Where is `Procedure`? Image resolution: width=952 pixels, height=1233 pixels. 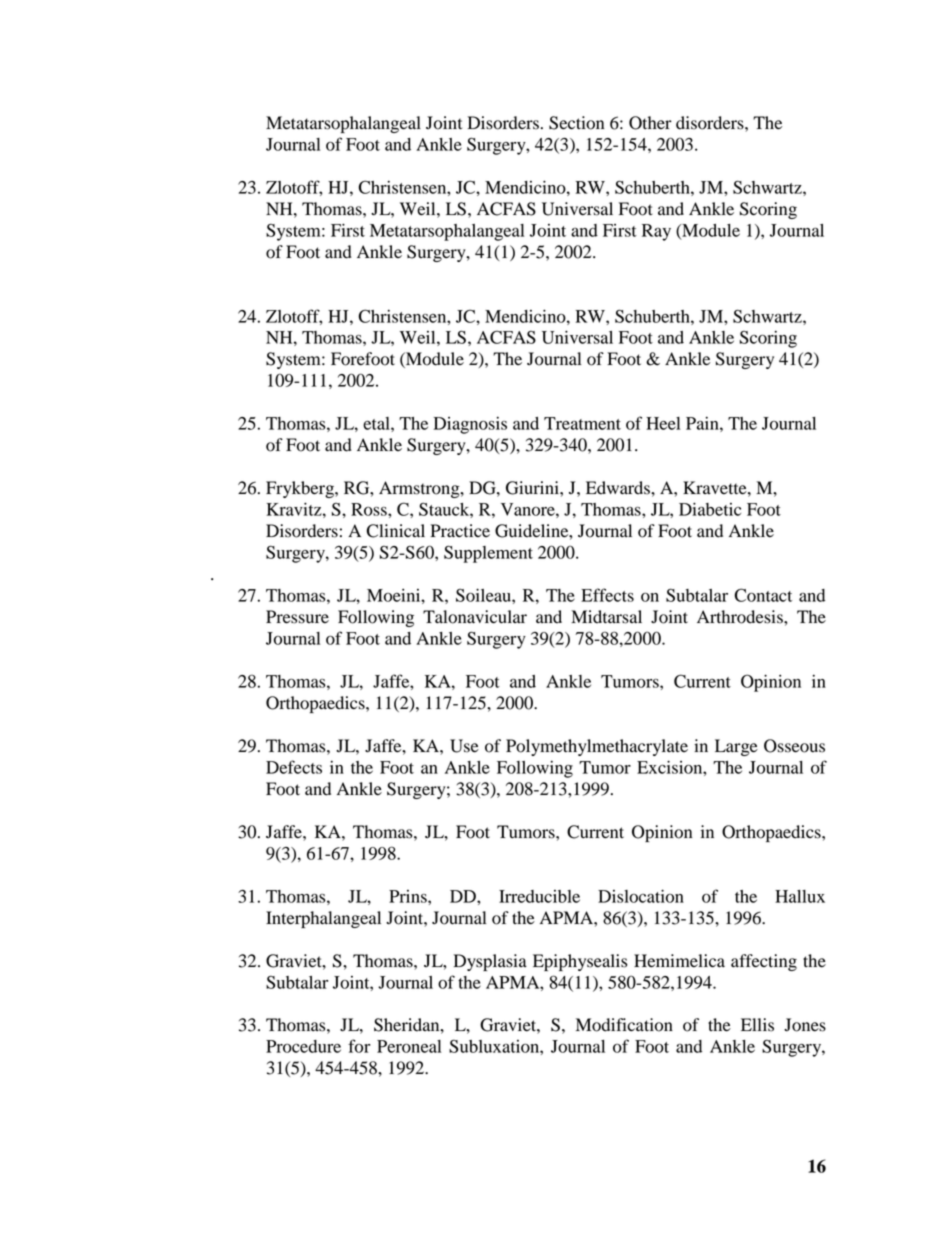
Procedure is located at coordinates (303, 1046).
